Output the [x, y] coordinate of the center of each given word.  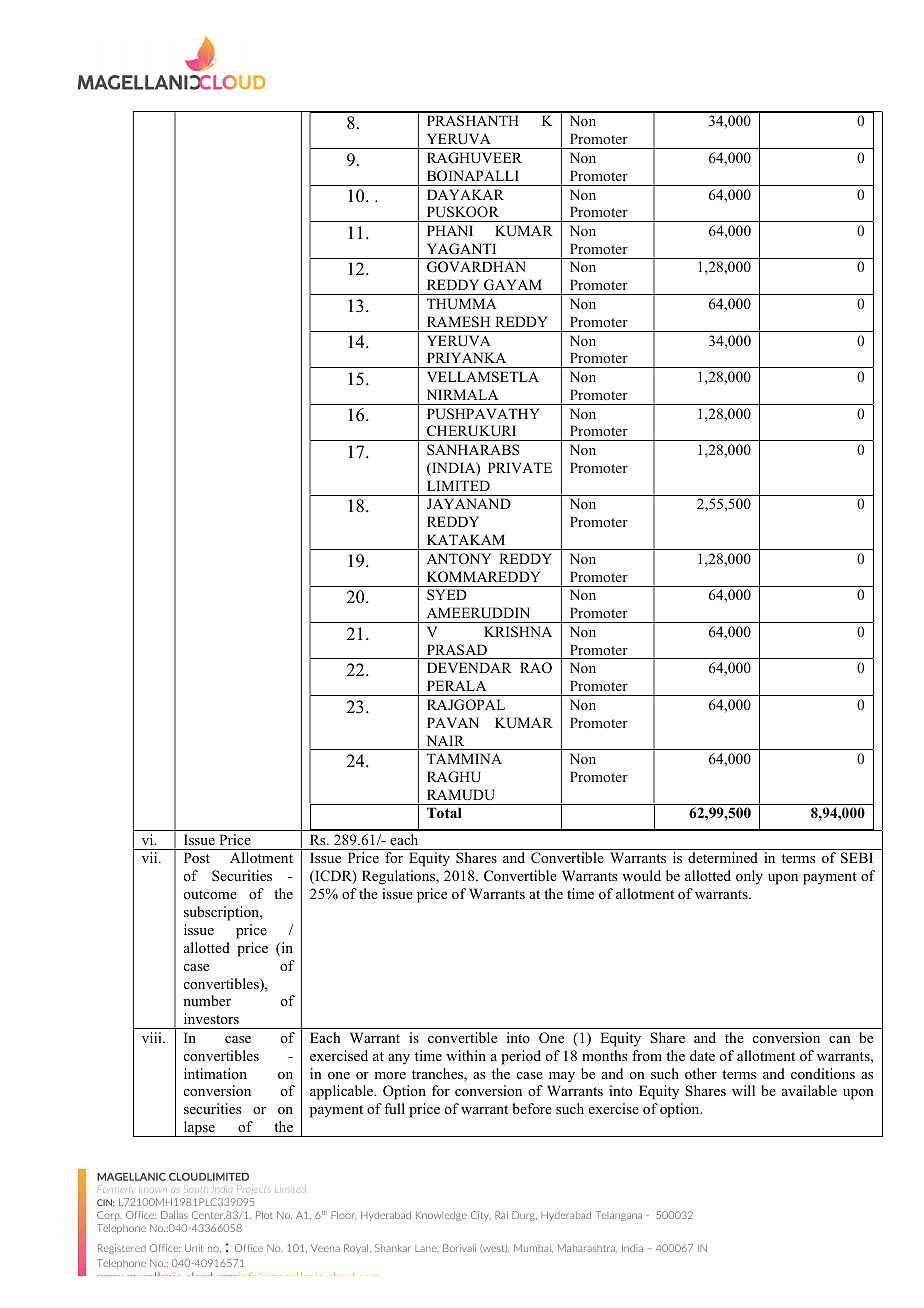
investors [211, 1018]
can [840, 1039]
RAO [536, 668]
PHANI [450, 230]
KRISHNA [518, 632]
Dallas [174, 1215]
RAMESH [458, 322]
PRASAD [457, 650]
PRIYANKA [466, 357]
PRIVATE [520, 467]
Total [444, 812]
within [466, 1055]
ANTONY [459, 559]
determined [723, 857]
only [749, 877]
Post [197, 857]
